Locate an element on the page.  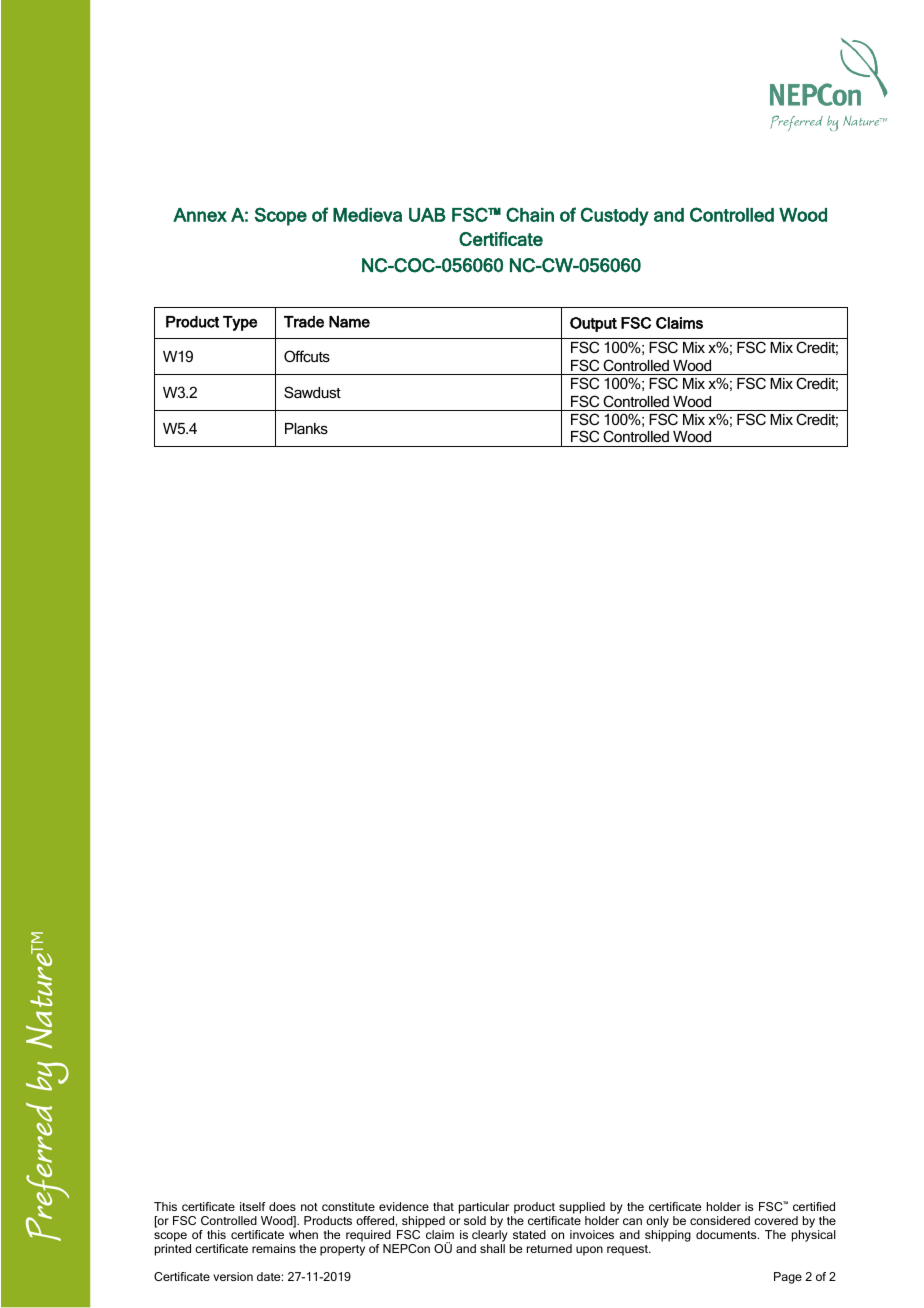
remains is located at coordinates (274, 1248).
